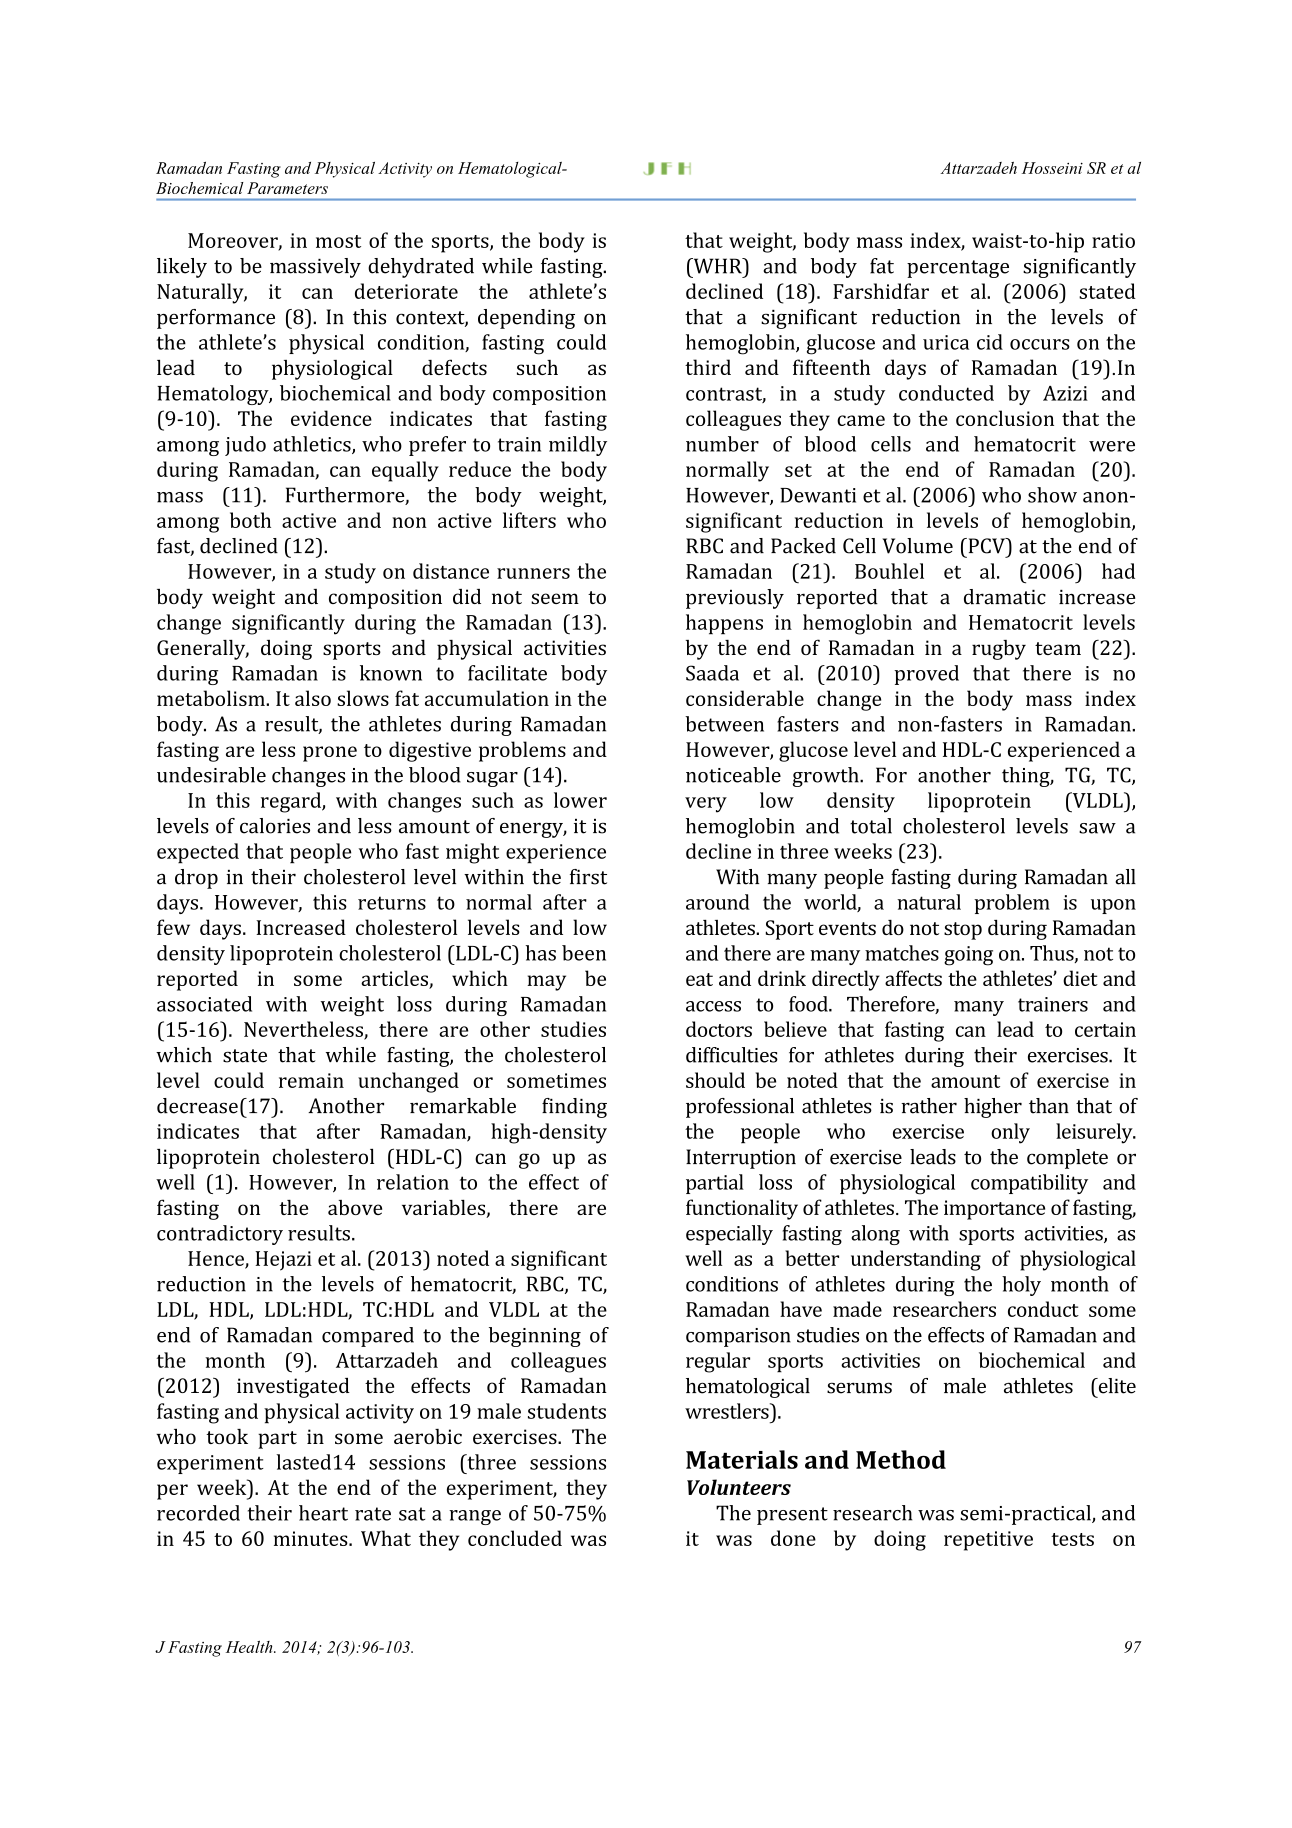 Image resolution: width=1292 pixels, height=1828 pixels. Describe the element at coordinates (1052, 495) in the screenshot. I see `show` at that location.
